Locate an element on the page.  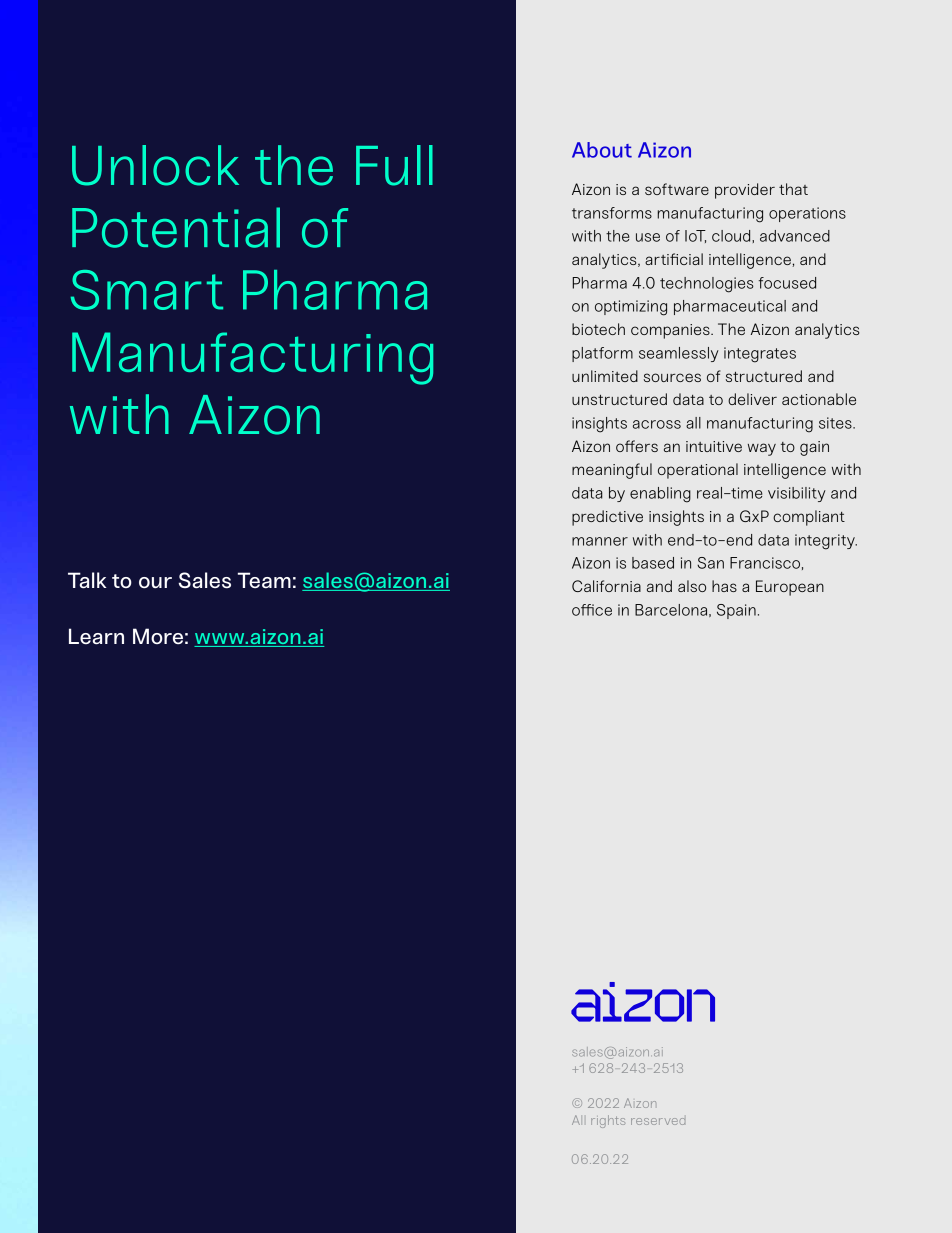
Spain is located at coordinates (736, 611).
